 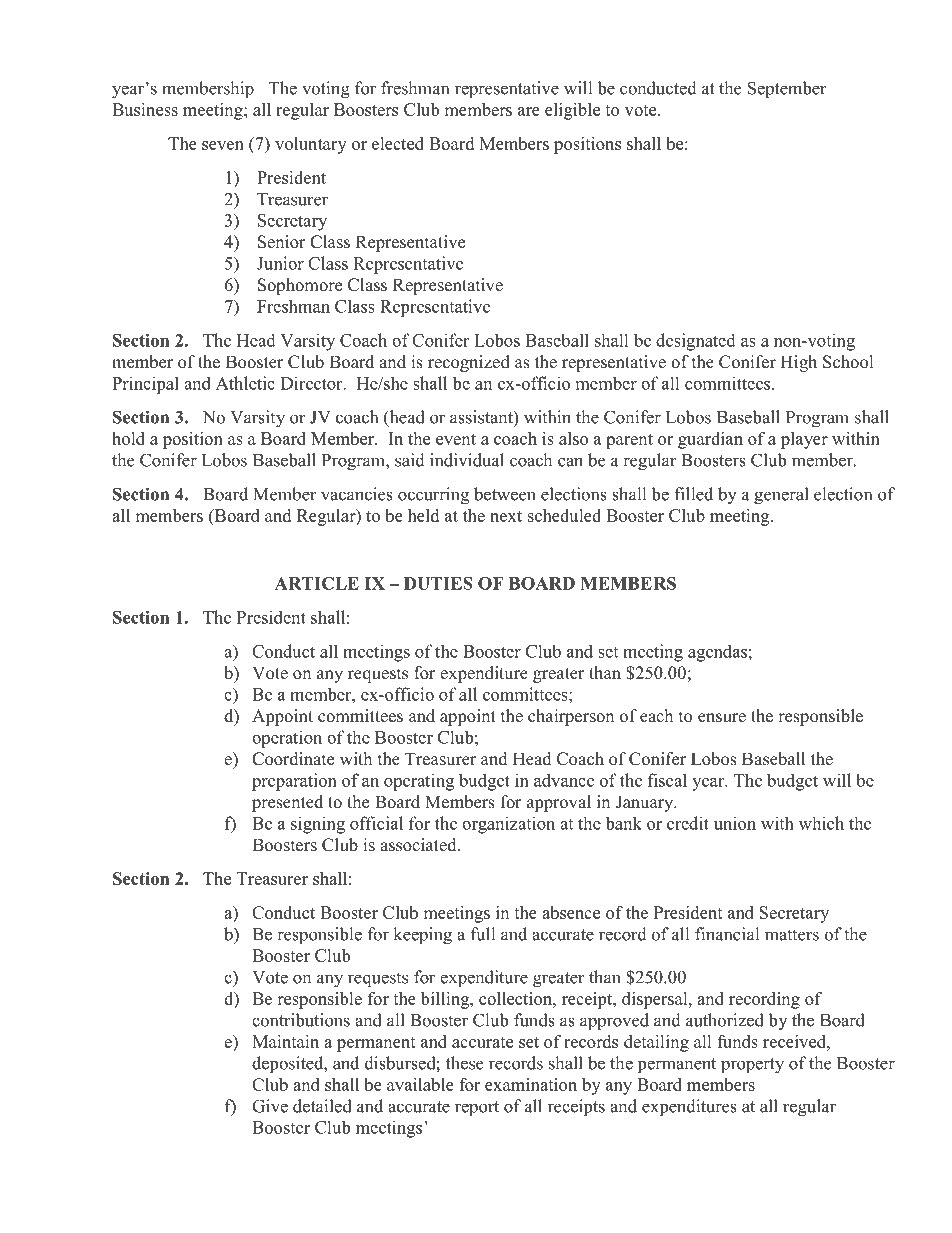 What do you see at coordinates (223, 145) in the page?
I see `seven` at bounding box center [223, 145].
